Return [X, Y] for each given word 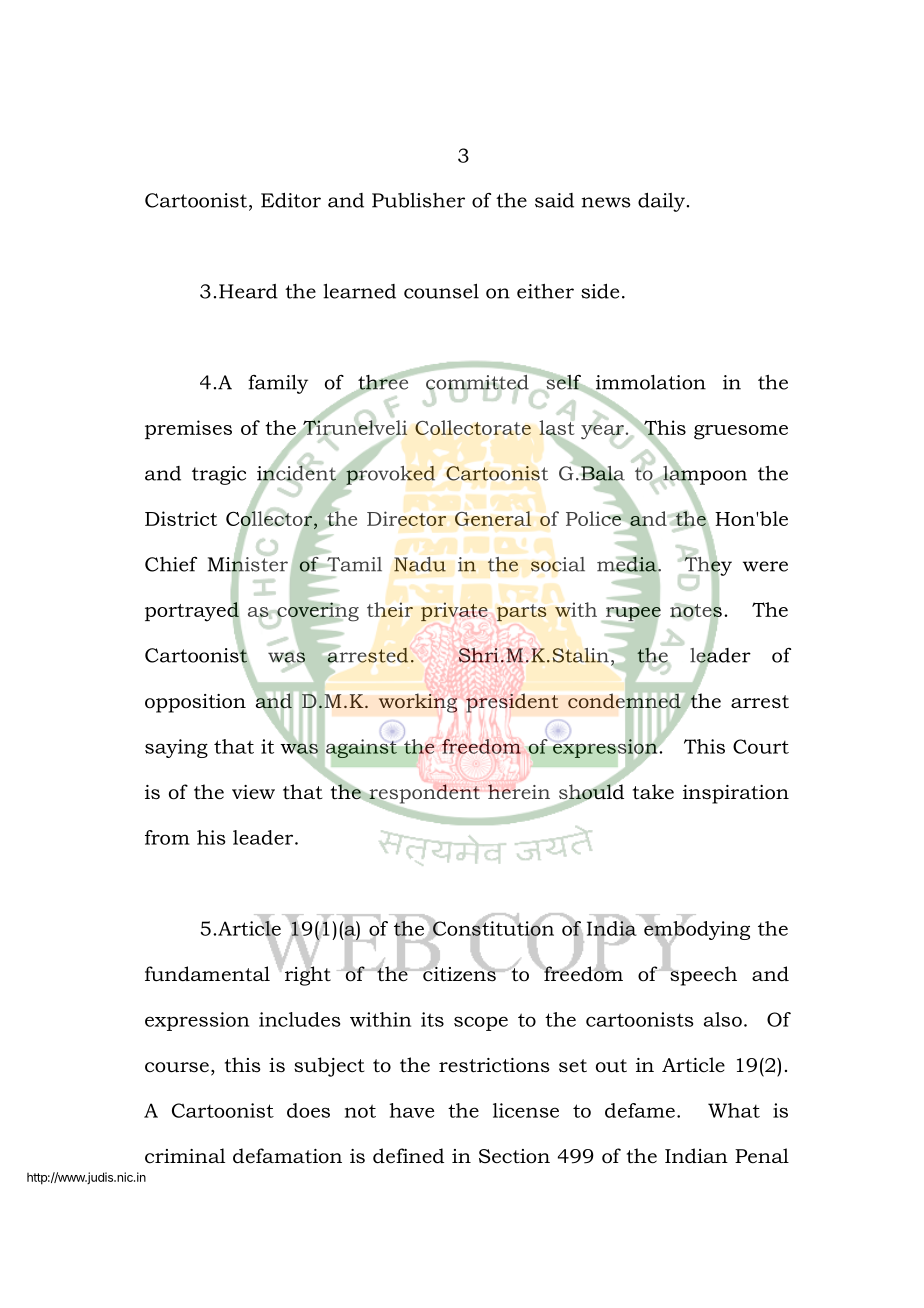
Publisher [418, 200]
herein [519, 791]
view [253, 792]
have [412, 1110]
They [707, 566]
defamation [287, 1156]
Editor [291, 200]
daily [661, 202]
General [493, 518]
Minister [248, 564]
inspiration [736, 794]
